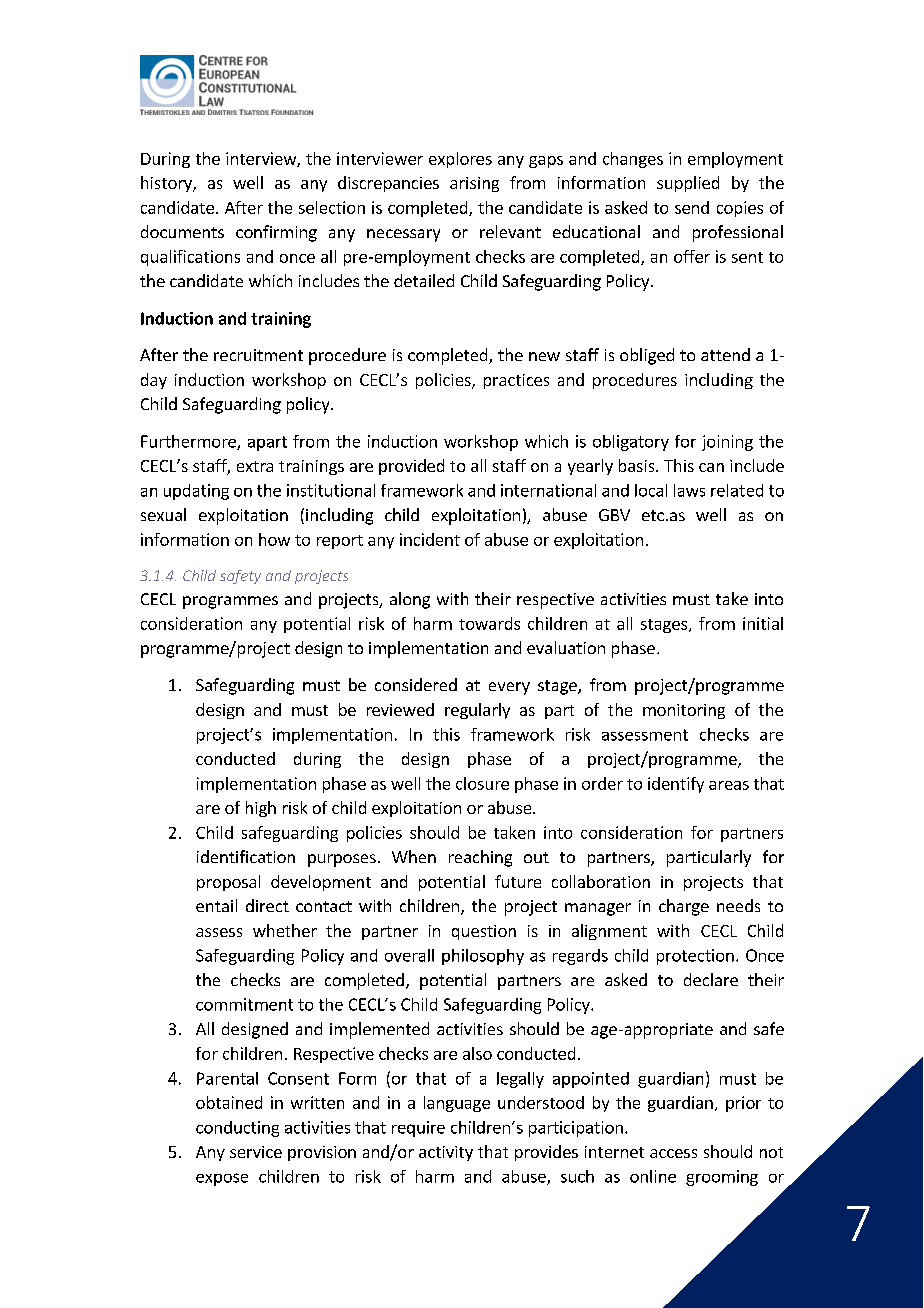 The height and width of the image is (1308, 924). What do you see at coordinates (274, 539) in the image?
I see `how` at bounding box center [274, 539].
